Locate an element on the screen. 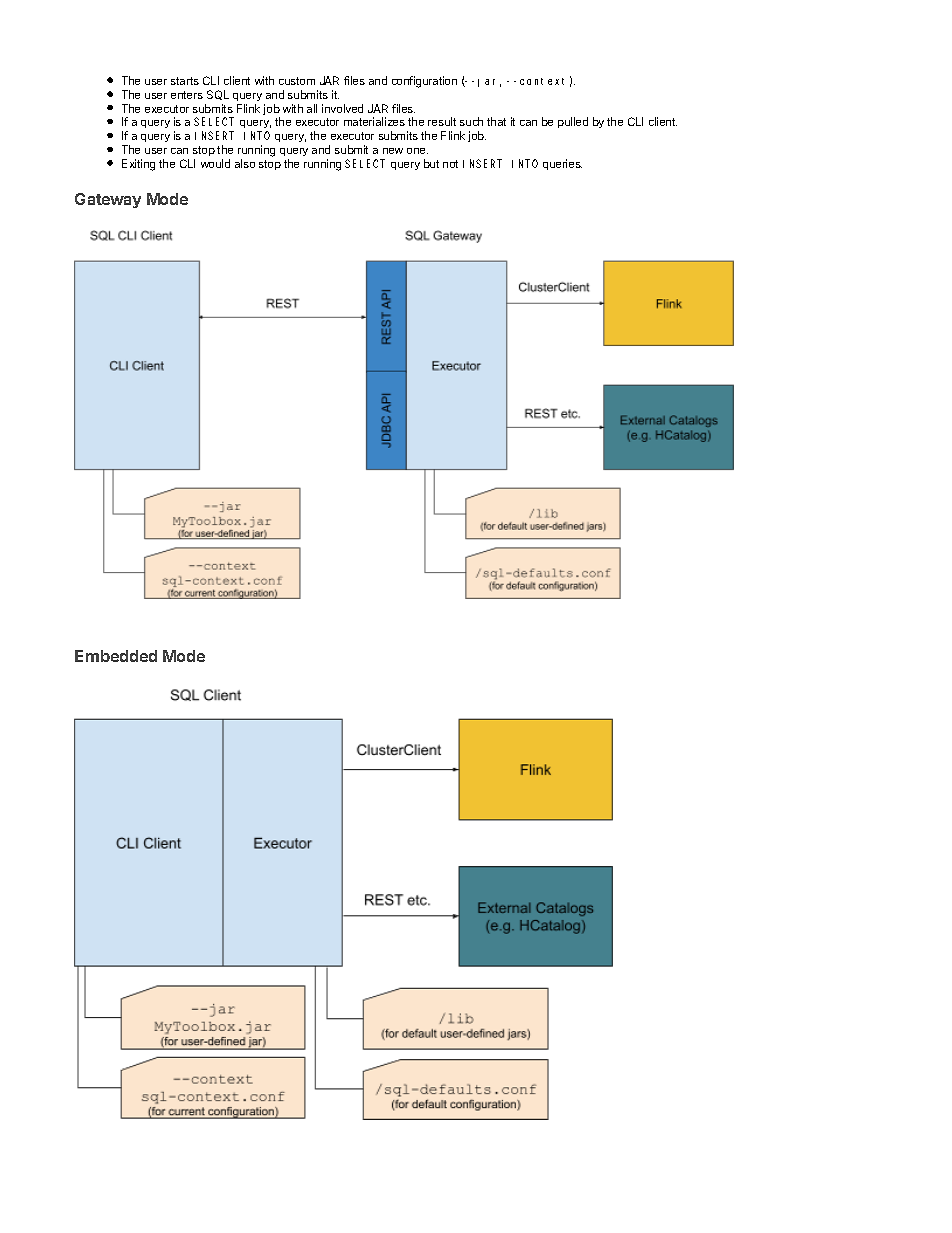 This screenshot has height=1233, width=952. also is located at coordinates (245, 163).
